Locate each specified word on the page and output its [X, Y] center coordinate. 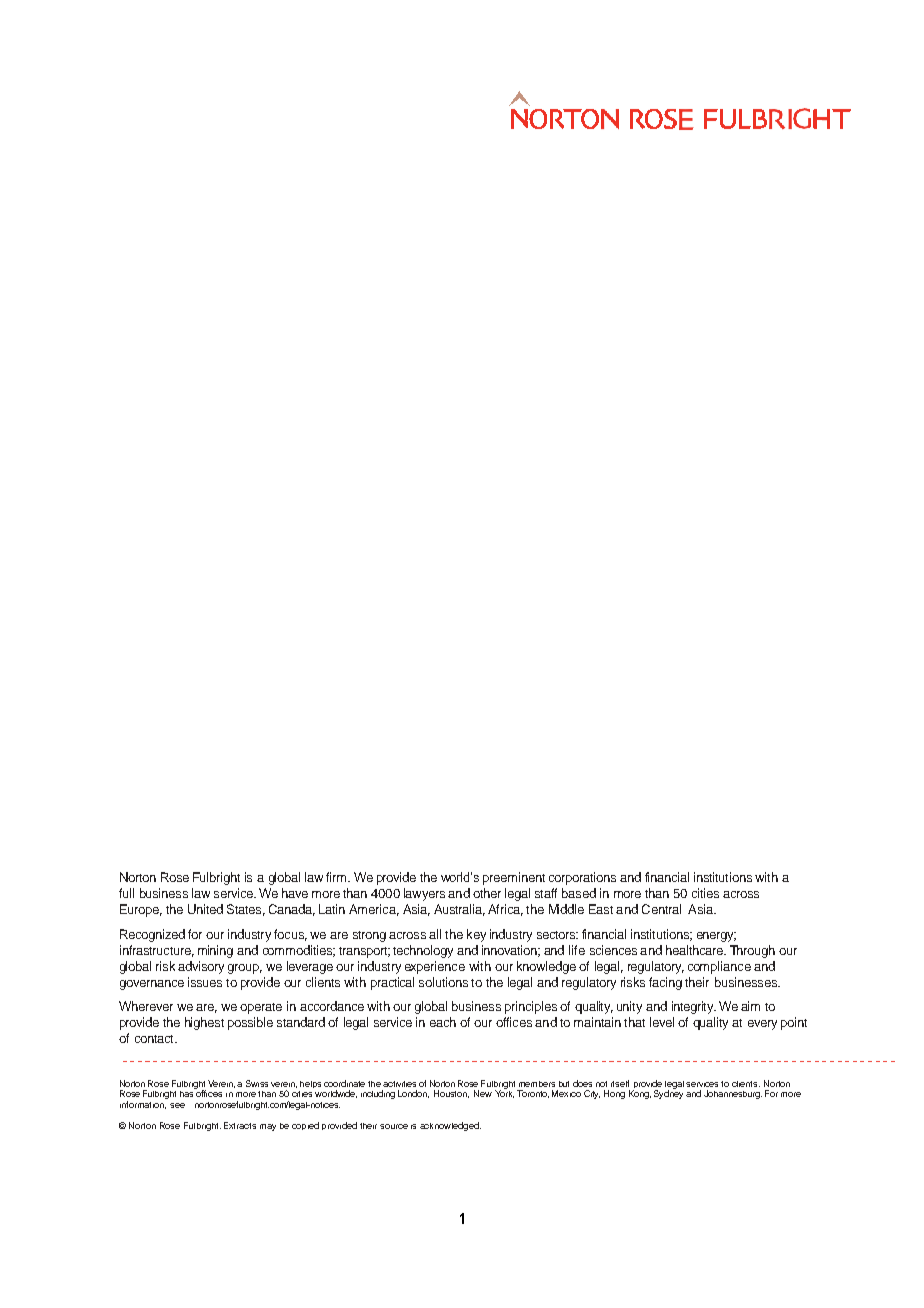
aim [750, 1006]
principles [531, 1007]
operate [261, 1008]
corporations [582, 878]
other [487, 893]
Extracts [240, 1125]
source [394, 1126]
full [126, 893]
